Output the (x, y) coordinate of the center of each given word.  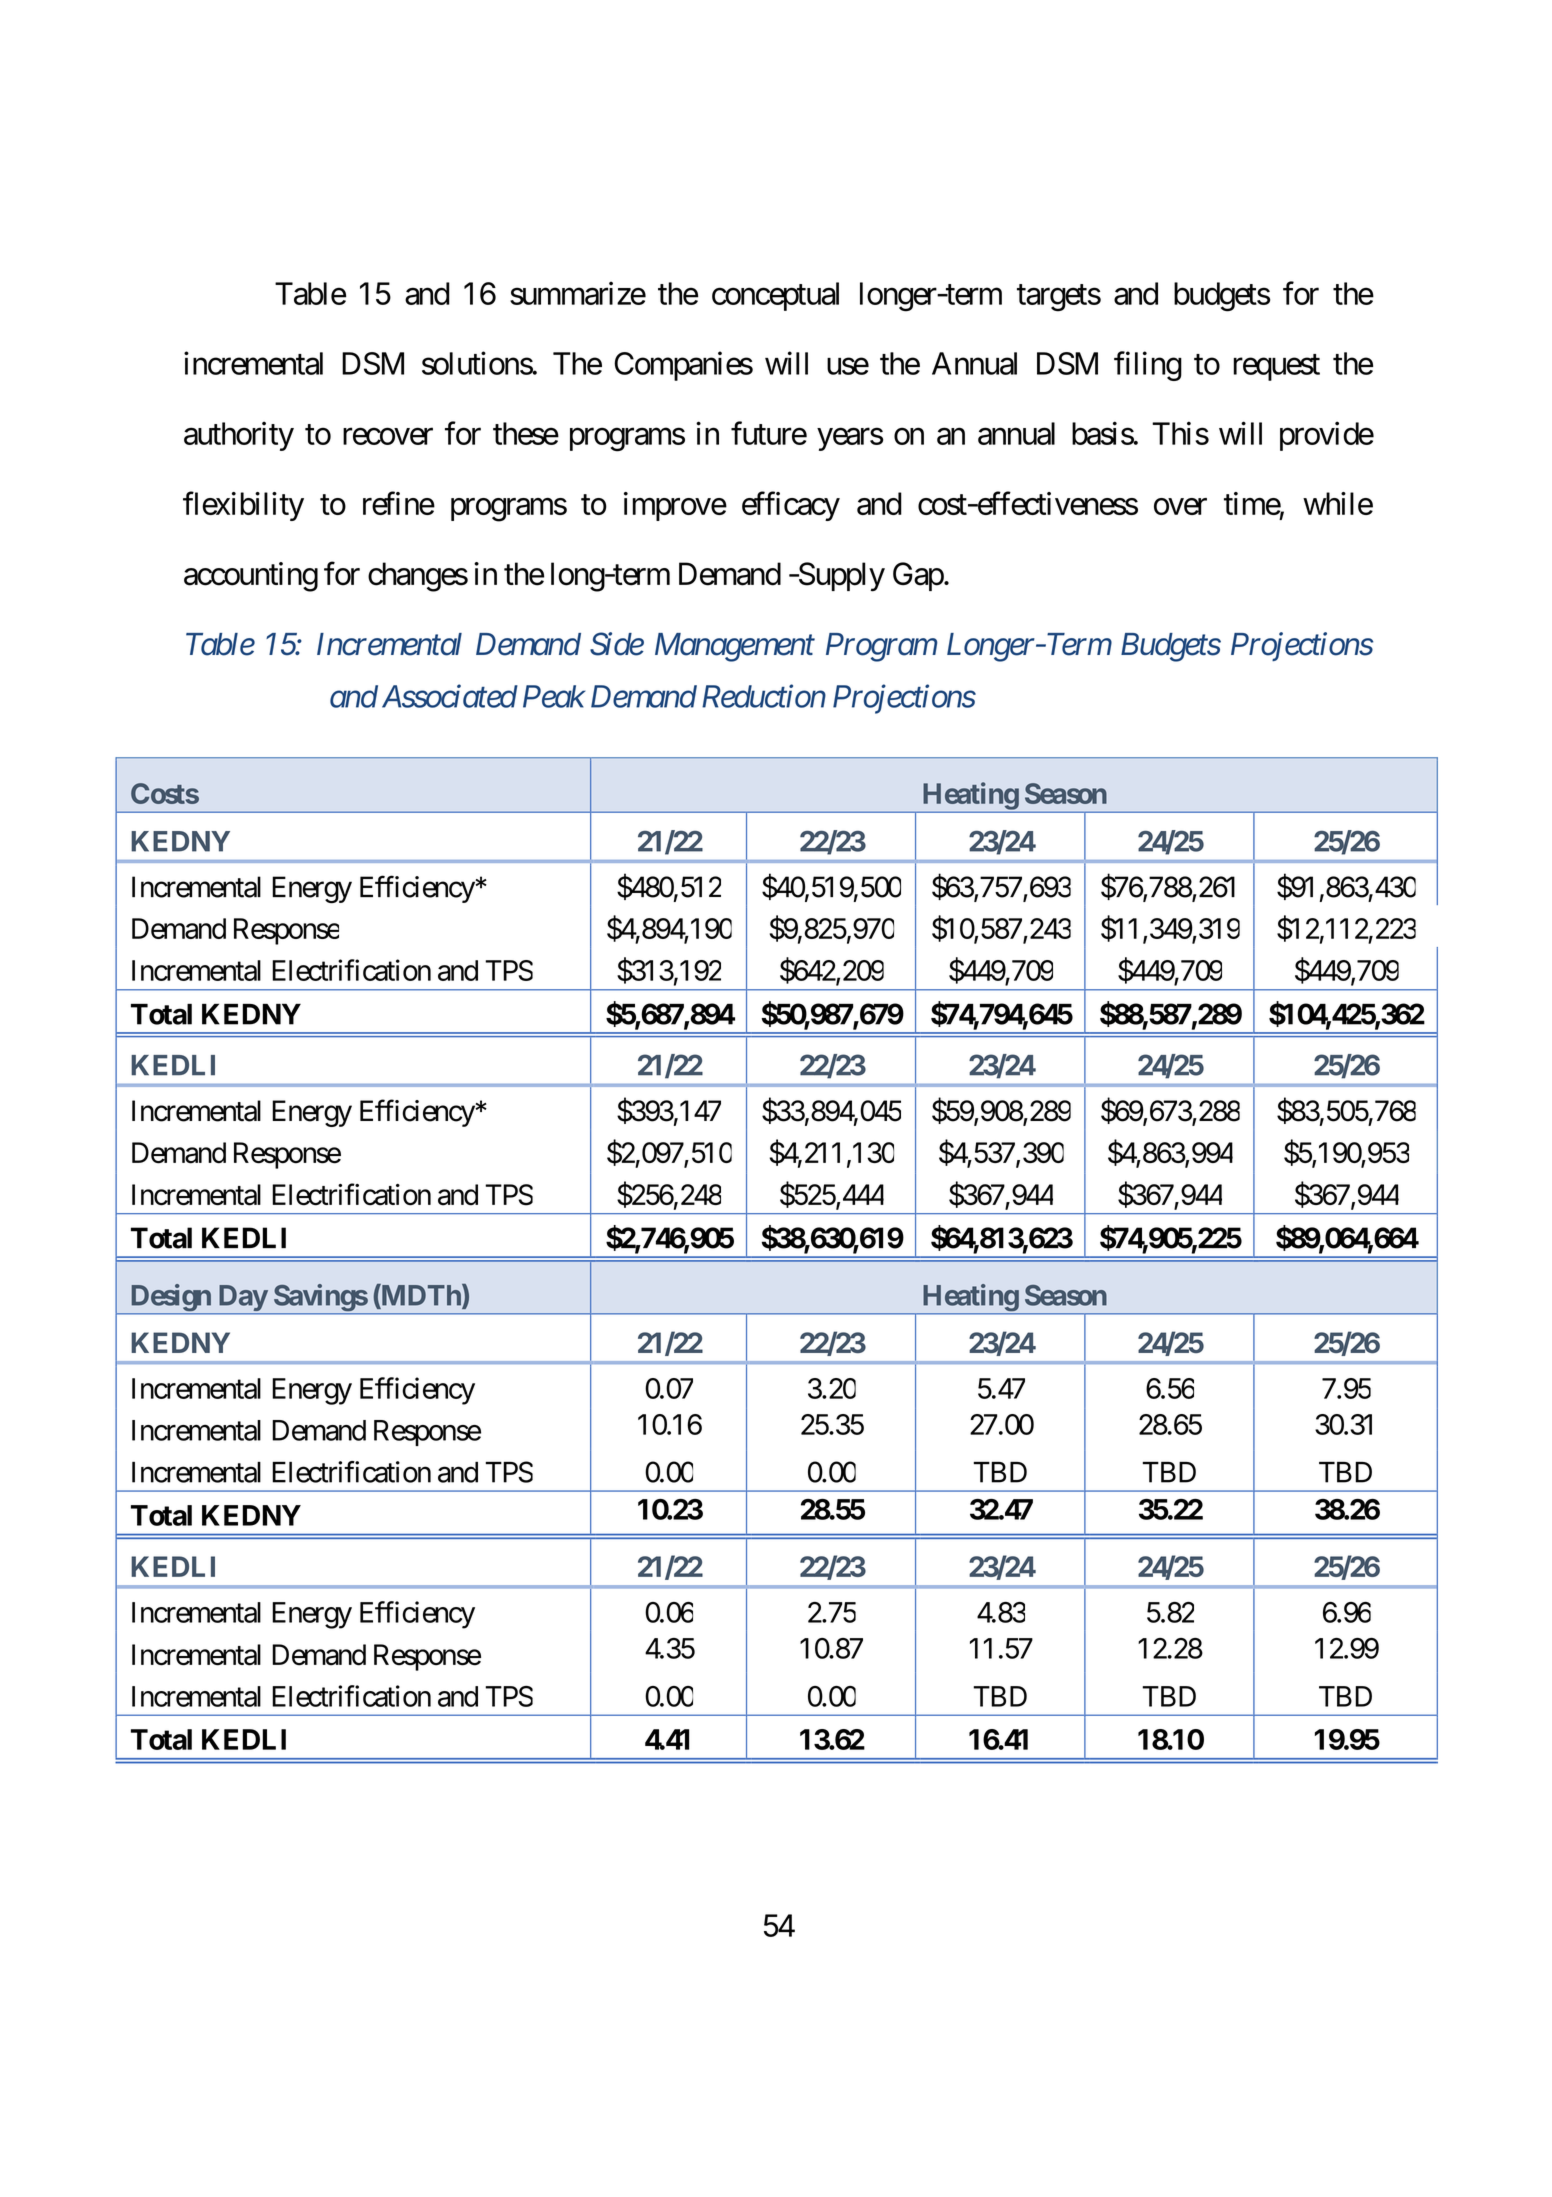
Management (735, 647)
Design (170, 1299)
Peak (554, 696)
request (1276, 367)
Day (242, 1299)
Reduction (764, 696)
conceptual (775, 296)
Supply (840, 577)
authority (239, 436)
